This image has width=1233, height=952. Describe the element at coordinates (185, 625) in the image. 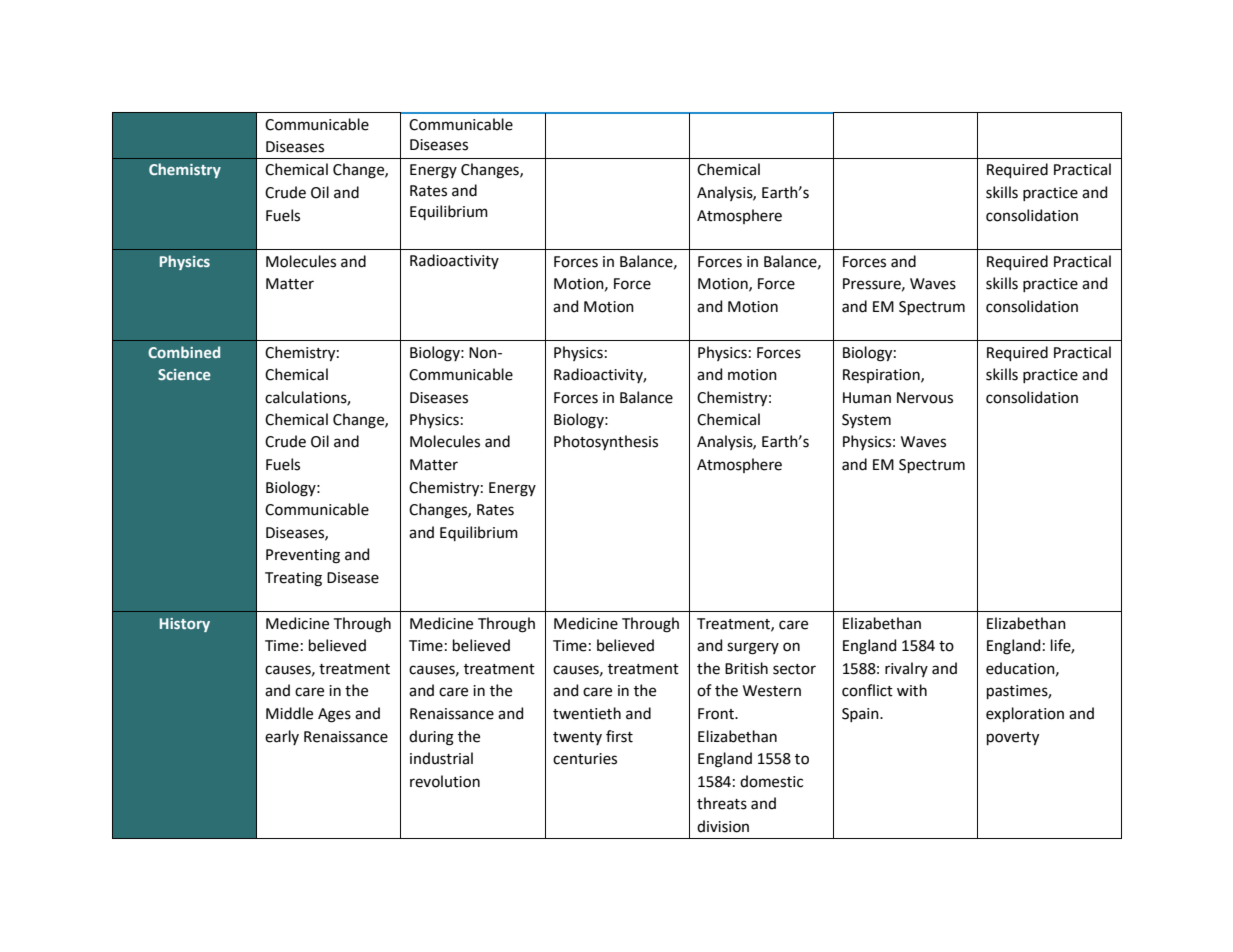

I see `History` at that location.
